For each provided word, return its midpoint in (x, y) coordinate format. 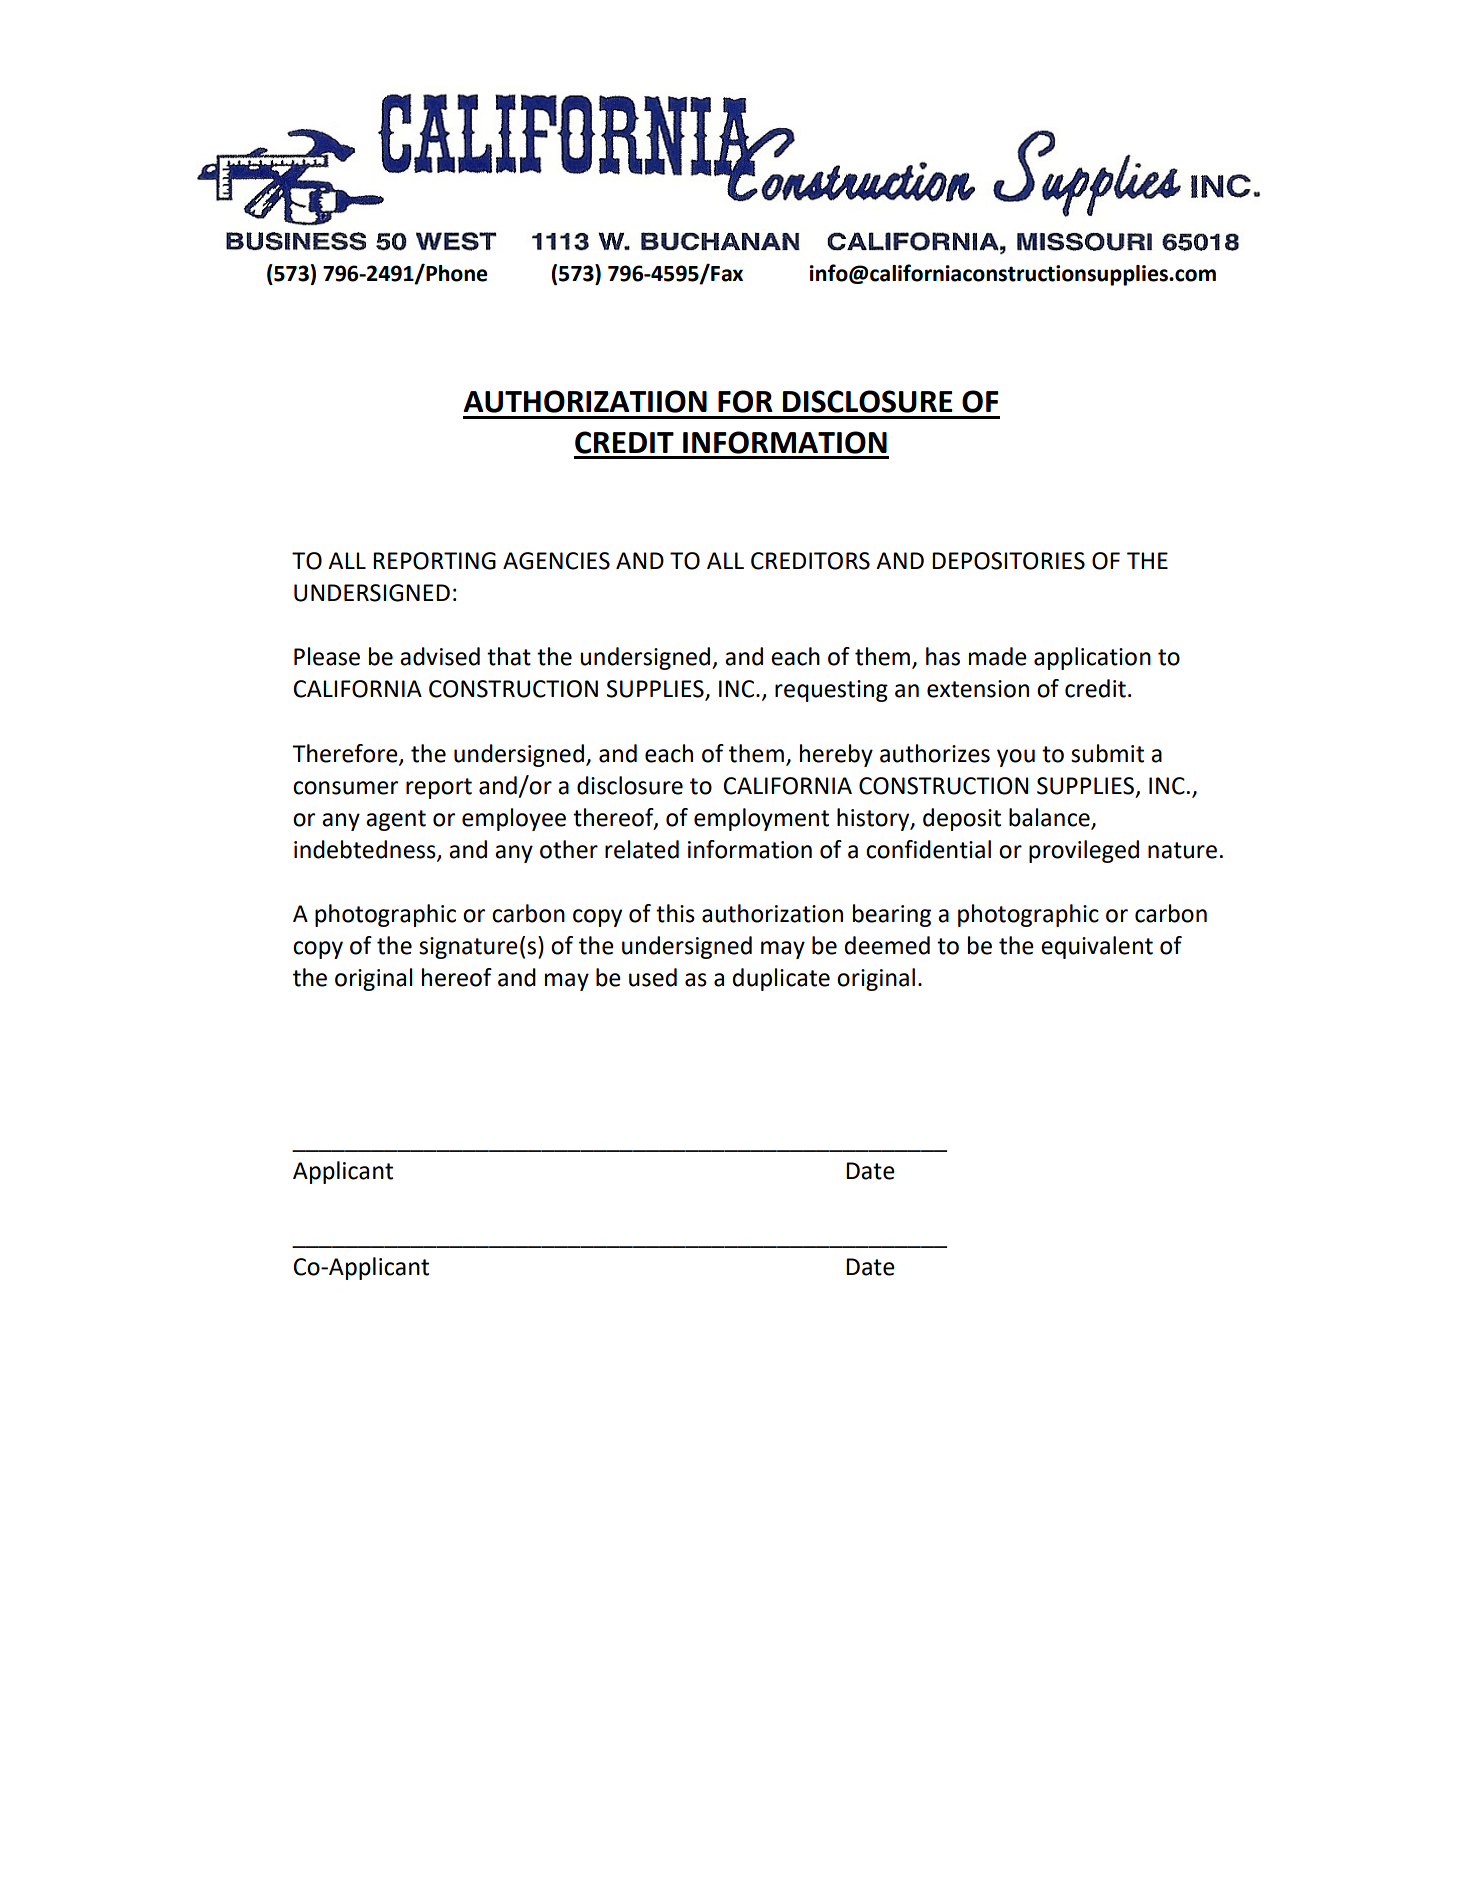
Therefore (346, 754)
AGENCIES (556, 561)
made (998, 656)
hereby (836, 755)
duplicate (781, 979)
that (509, 656)
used (653, 977)
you (1016, 758)
